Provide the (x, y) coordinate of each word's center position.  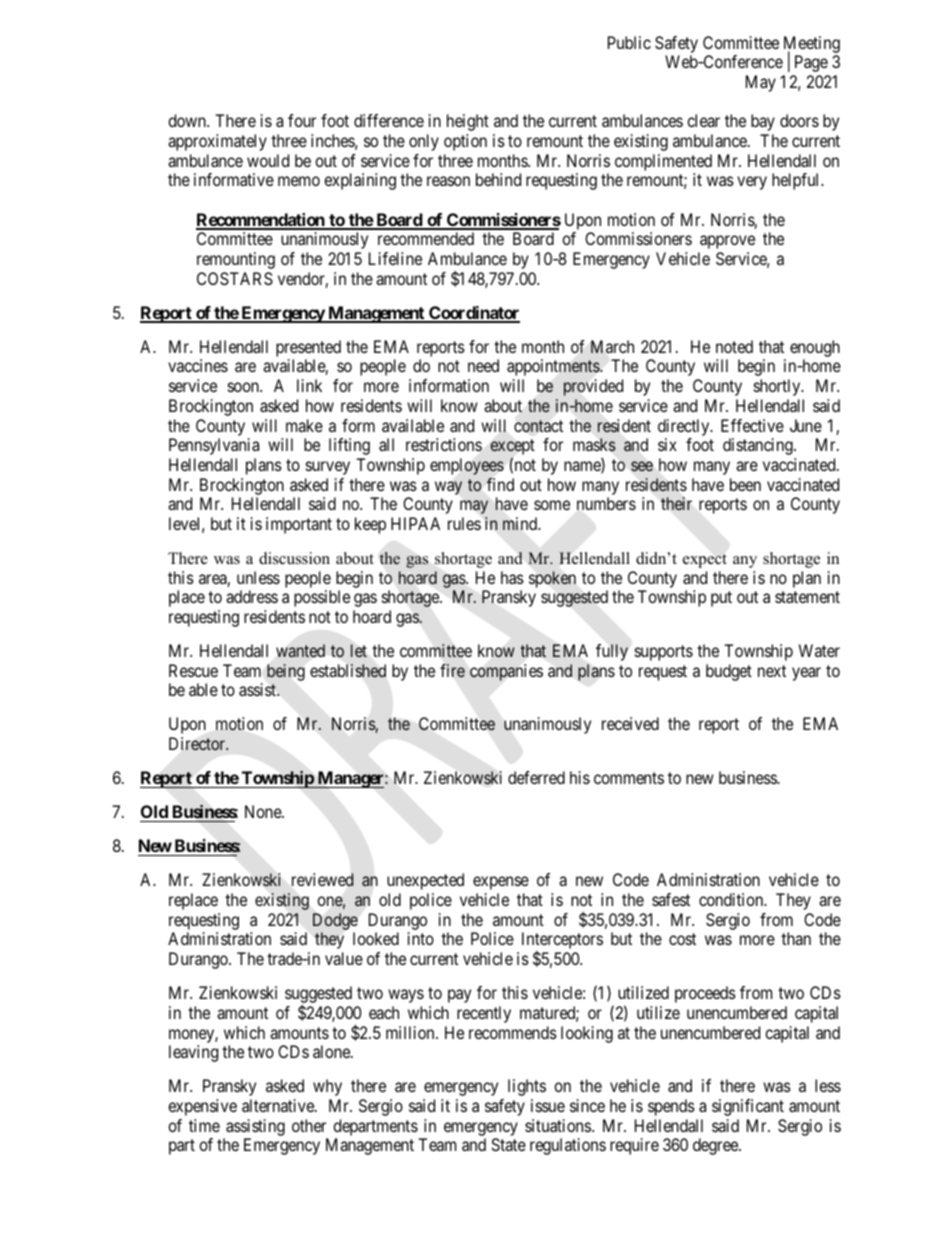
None (264, 811)
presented (308, 348)
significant (748, 1107)
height (468, 122)
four (302, 120)
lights (527, 1087)
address (252, 596)
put (721, 599)
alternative (279, 1105)
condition (732, 899)
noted (734, 346)
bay (763, 122)
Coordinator (473, 314)
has (512, 577)
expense (501, 883)
